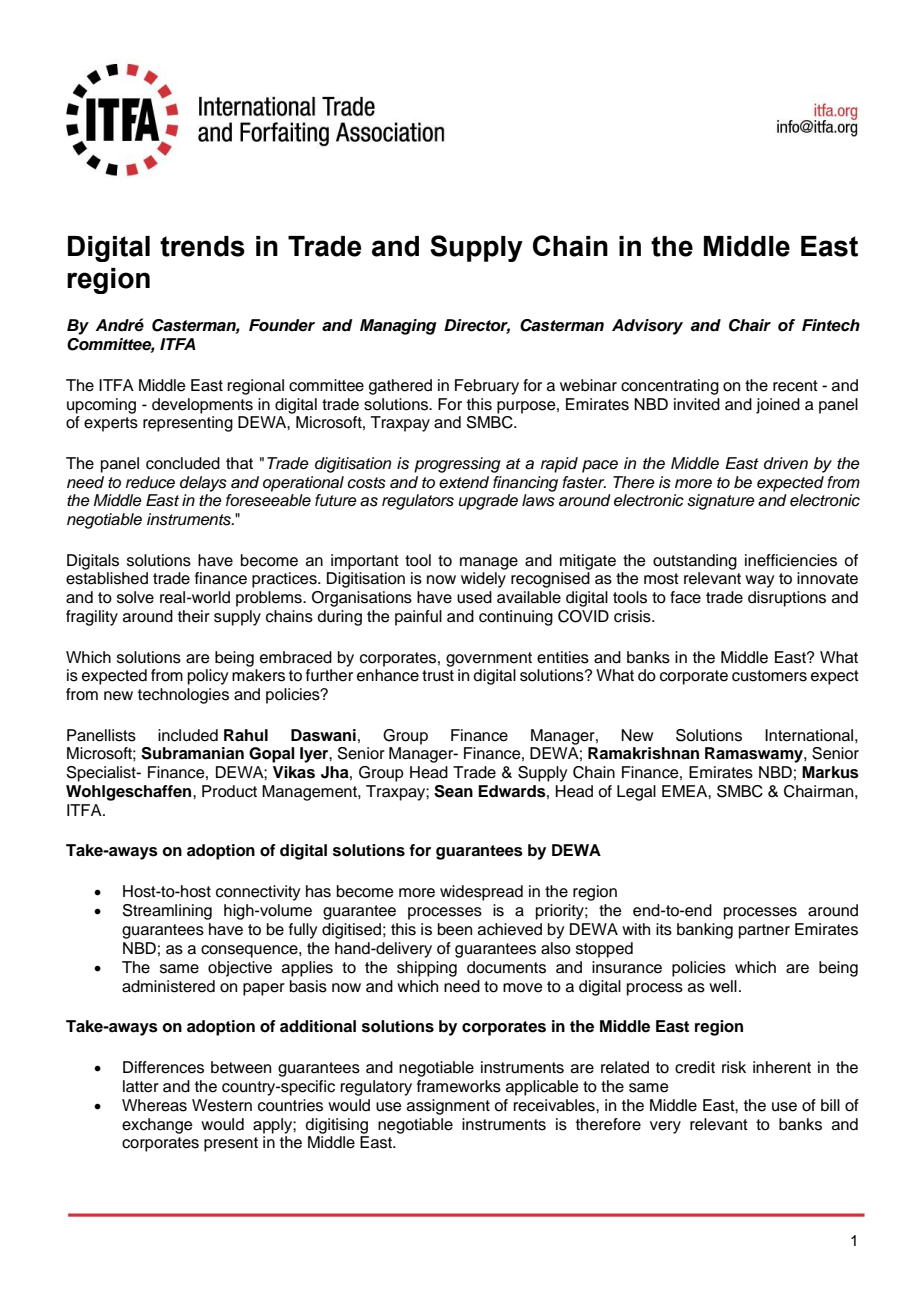 The width and height of the page is (924, 1309). What do you see at coordinates (464, 482) in the page?
I see `extend` at bounding box center [464, 482].
